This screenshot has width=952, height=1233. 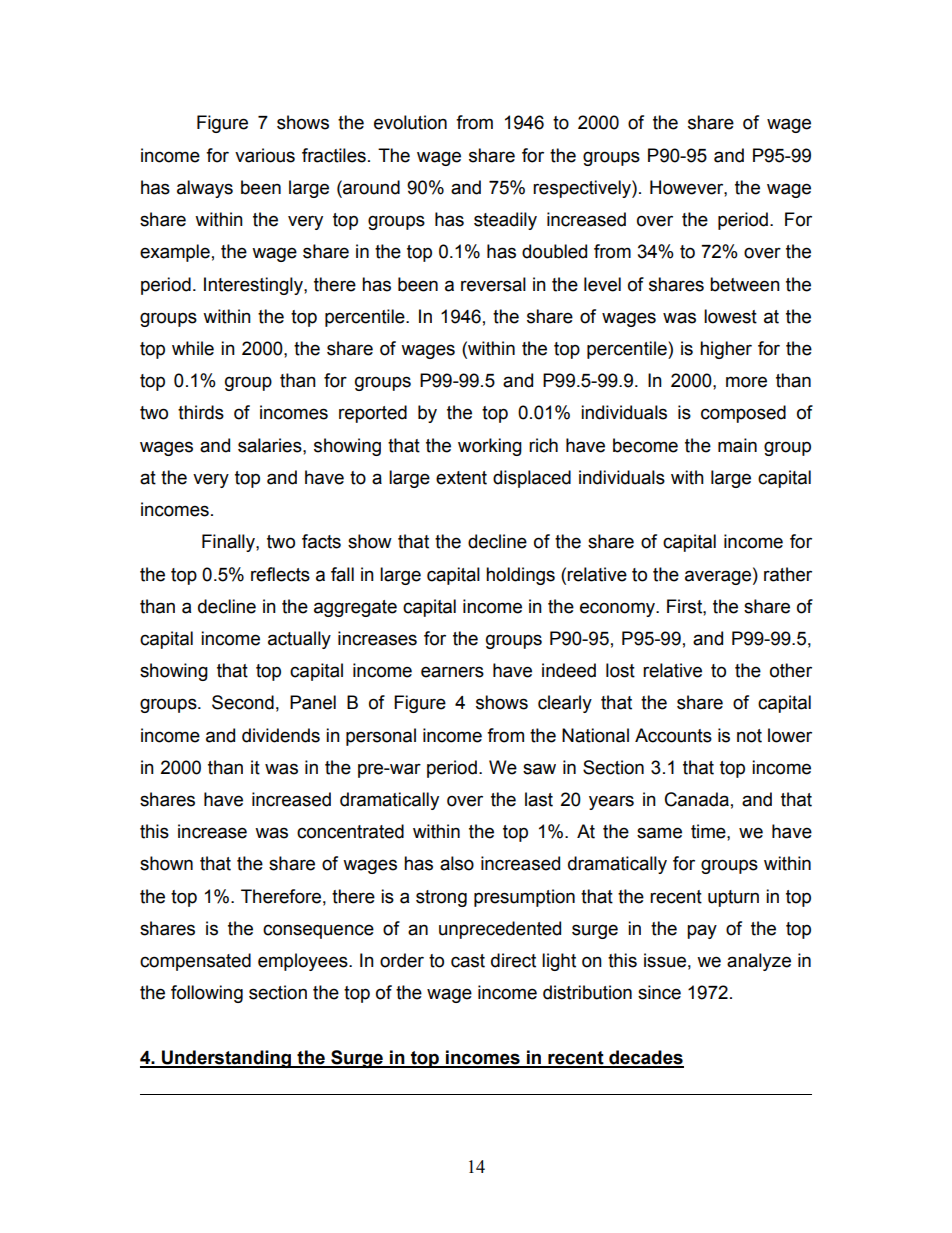 I want to click on last, so click(x=539, y=799).
